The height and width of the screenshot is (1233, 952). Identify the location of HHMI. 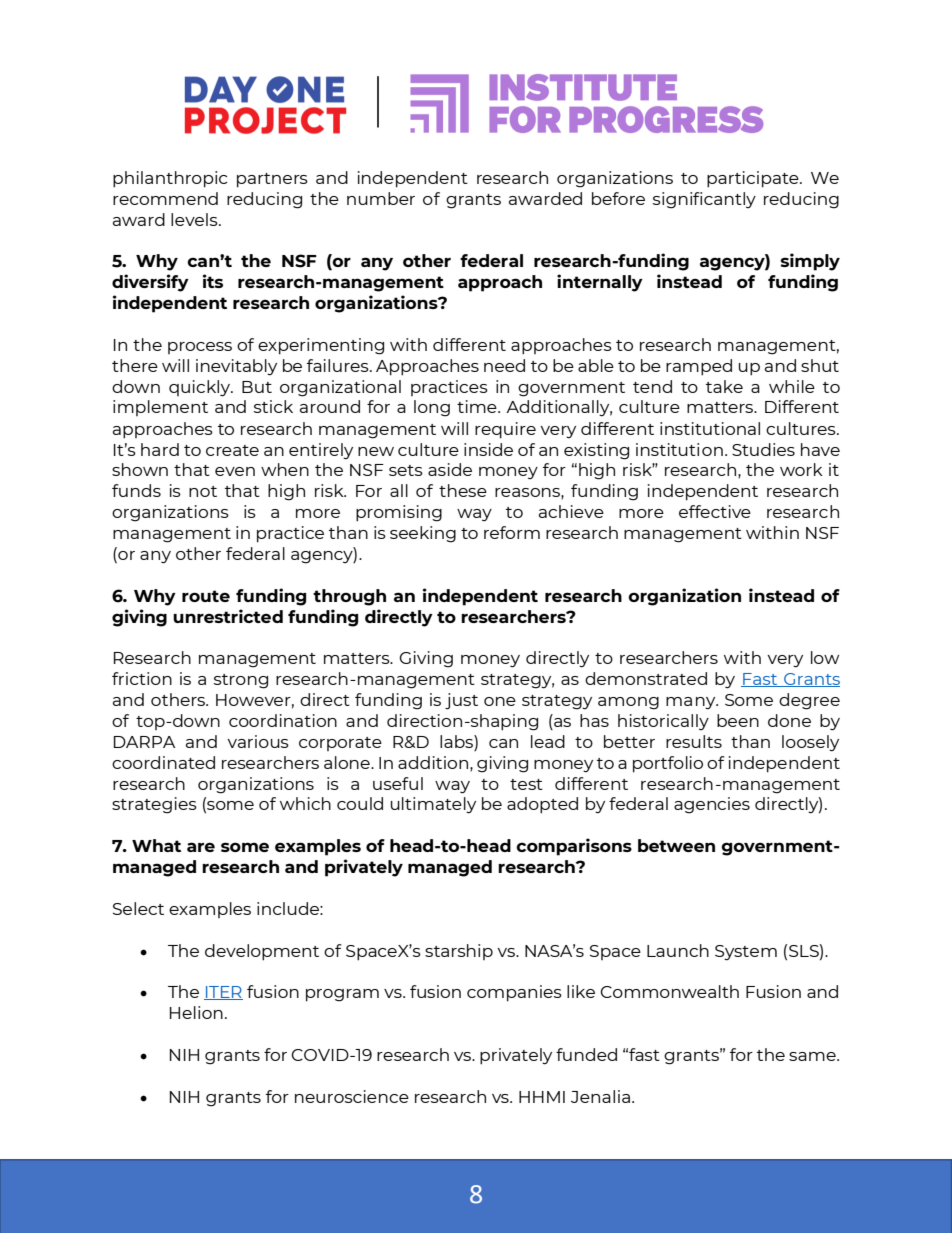
(542, 1097).
